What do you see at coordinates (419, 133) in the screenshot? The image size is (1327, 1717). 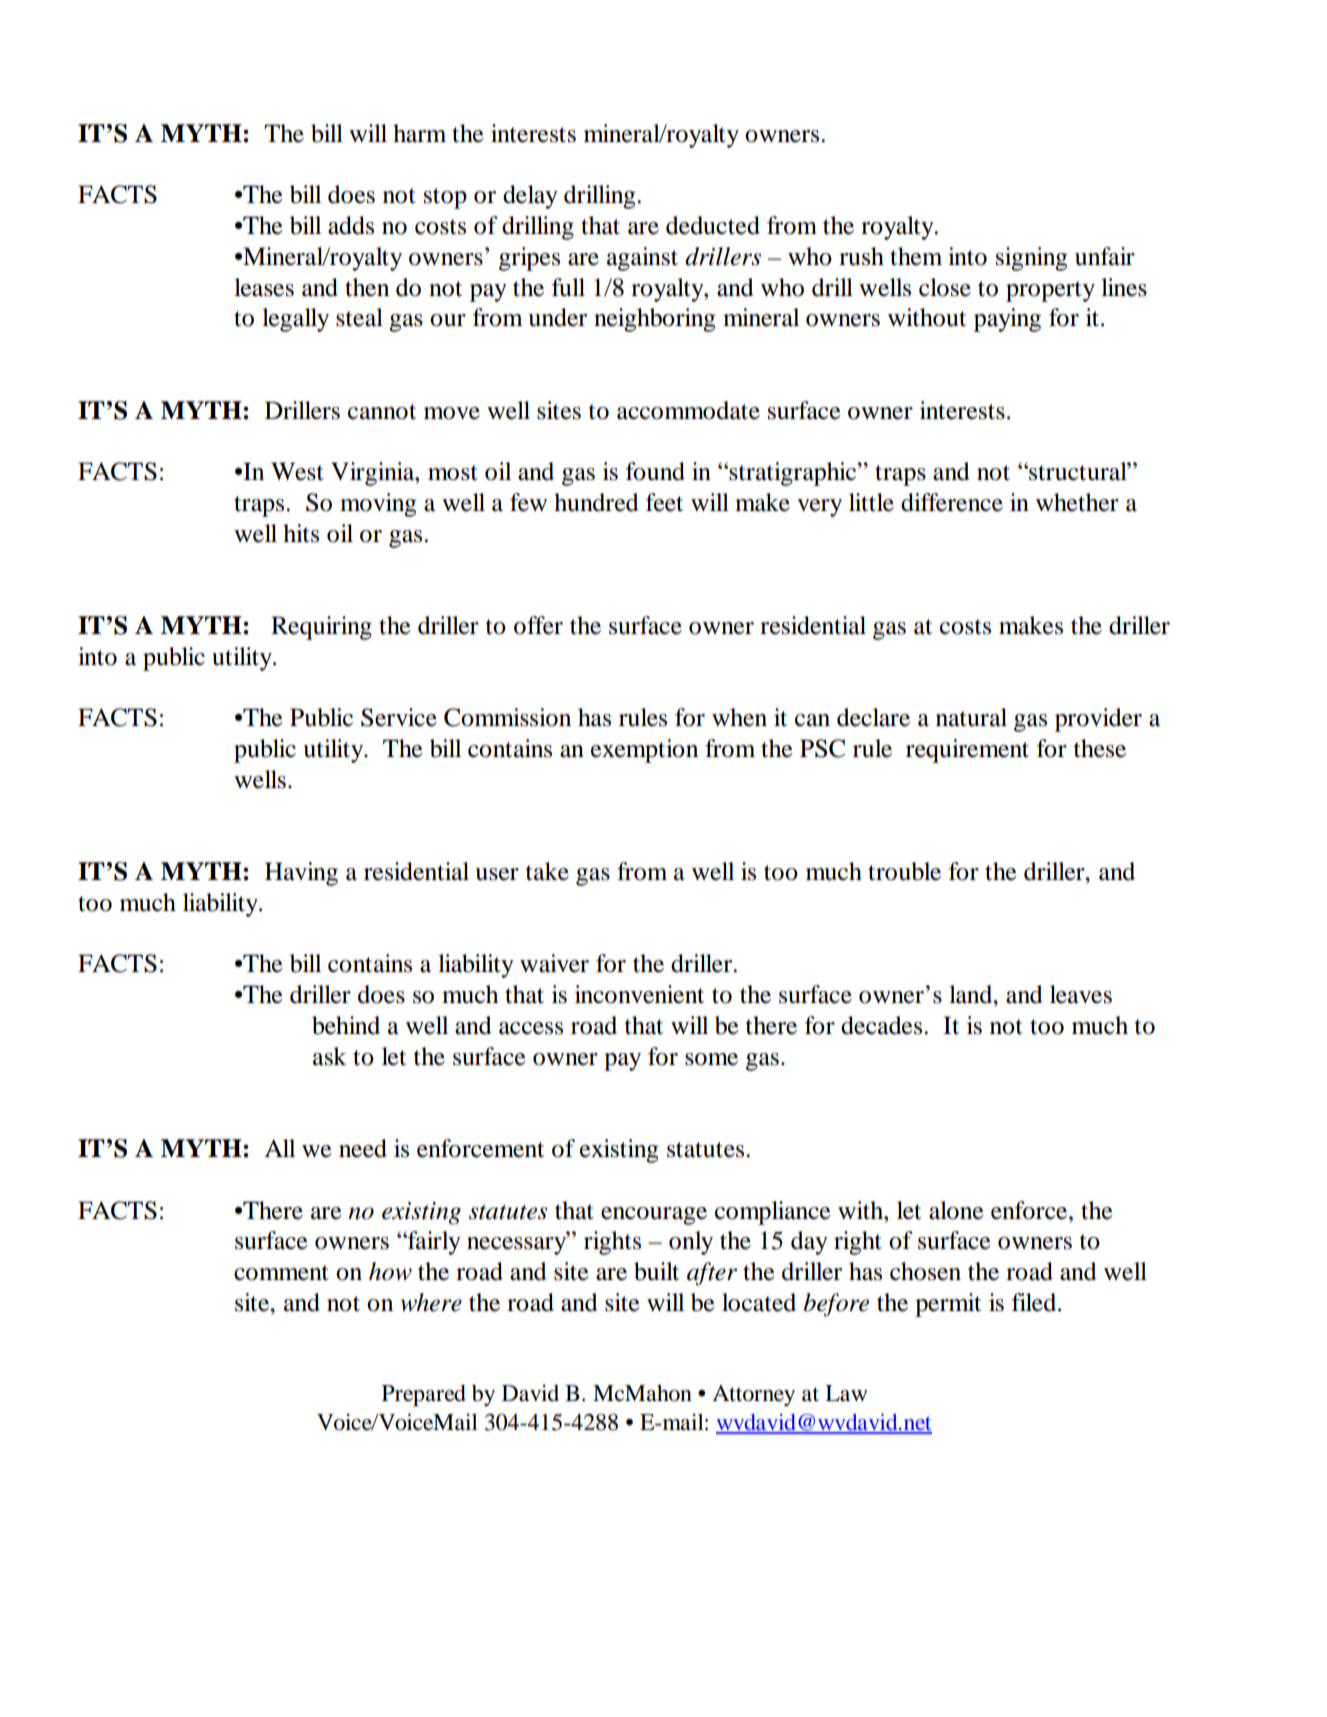 I see `harm` at bounding box center [419, 133].
